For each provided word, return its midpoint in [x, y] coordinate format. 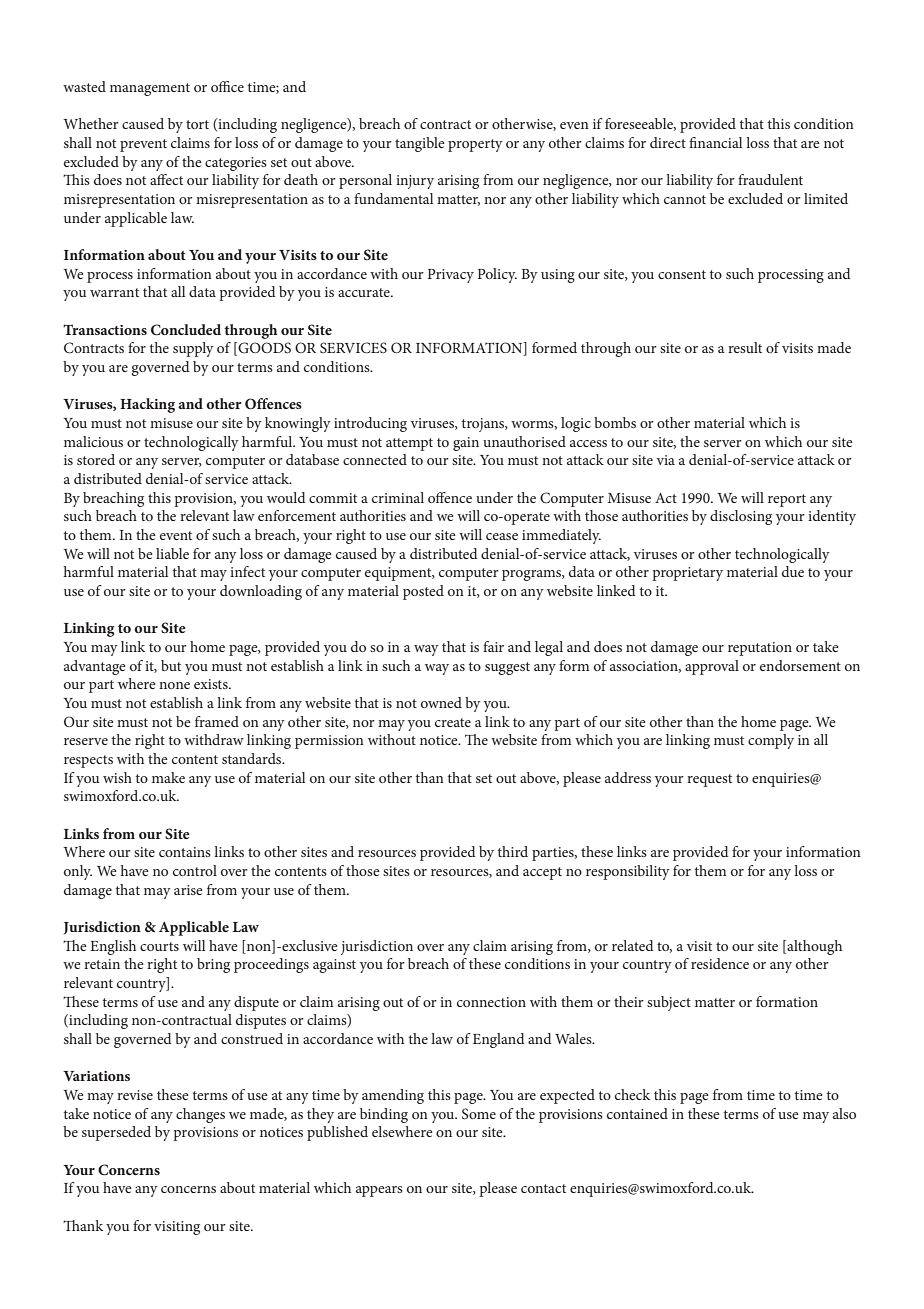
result [745, 347]
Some [479, 1114]
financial [715, 142]
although [813, 947]
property [475, 145]
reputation [760, 649]
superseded [116, 1133]
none [174, 685]
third [513, 851]
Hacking [147, 405]
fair [493, 646]
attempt [409, 444]
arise [188, 890]
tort [197, 124]
